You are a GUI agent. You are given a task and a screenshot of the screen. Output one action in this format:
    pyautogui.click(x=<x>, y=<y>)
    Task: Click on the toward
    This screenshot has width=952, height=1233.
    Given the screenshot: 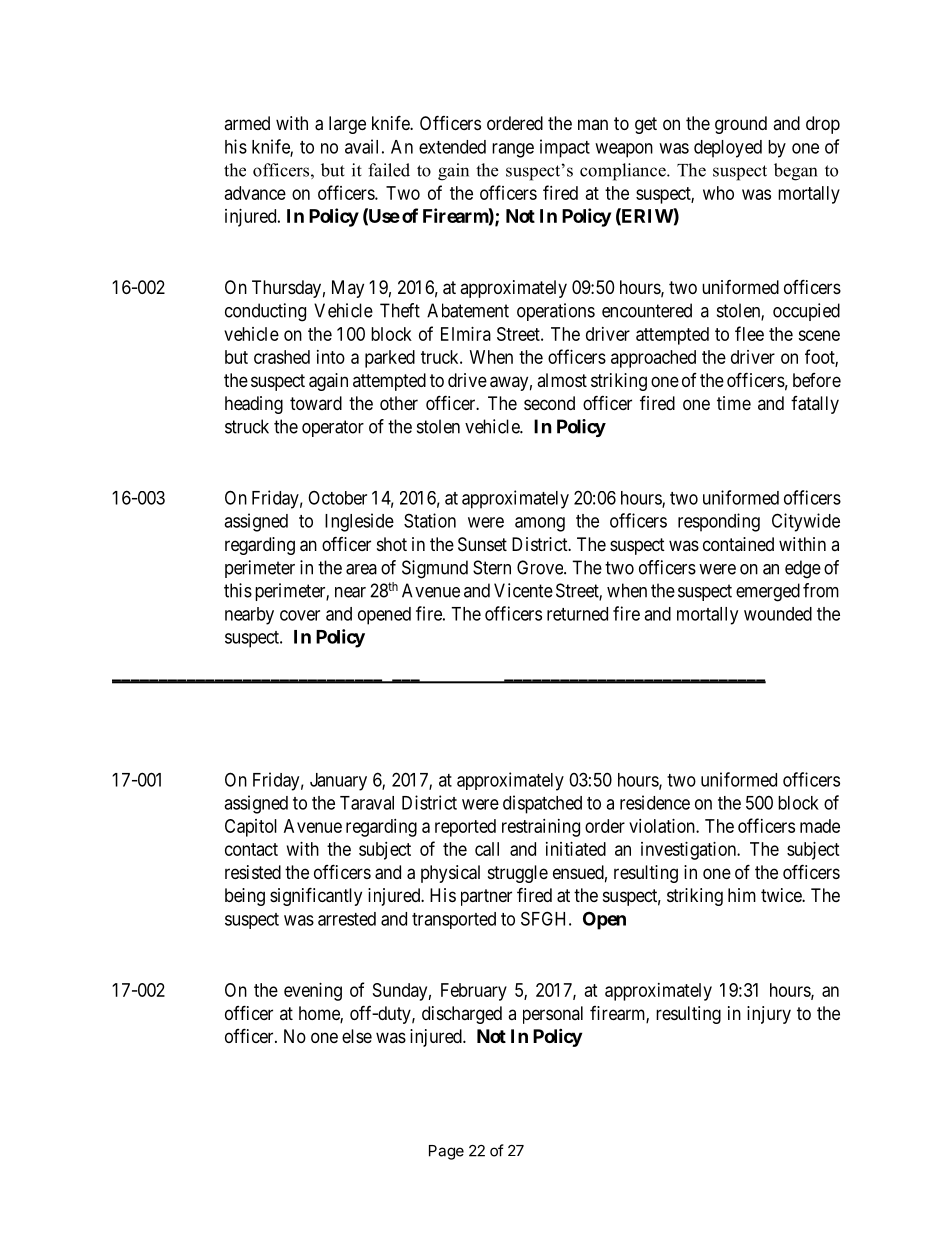 What is the action you would take?
    pyautogui.click(x=316, y=403)
